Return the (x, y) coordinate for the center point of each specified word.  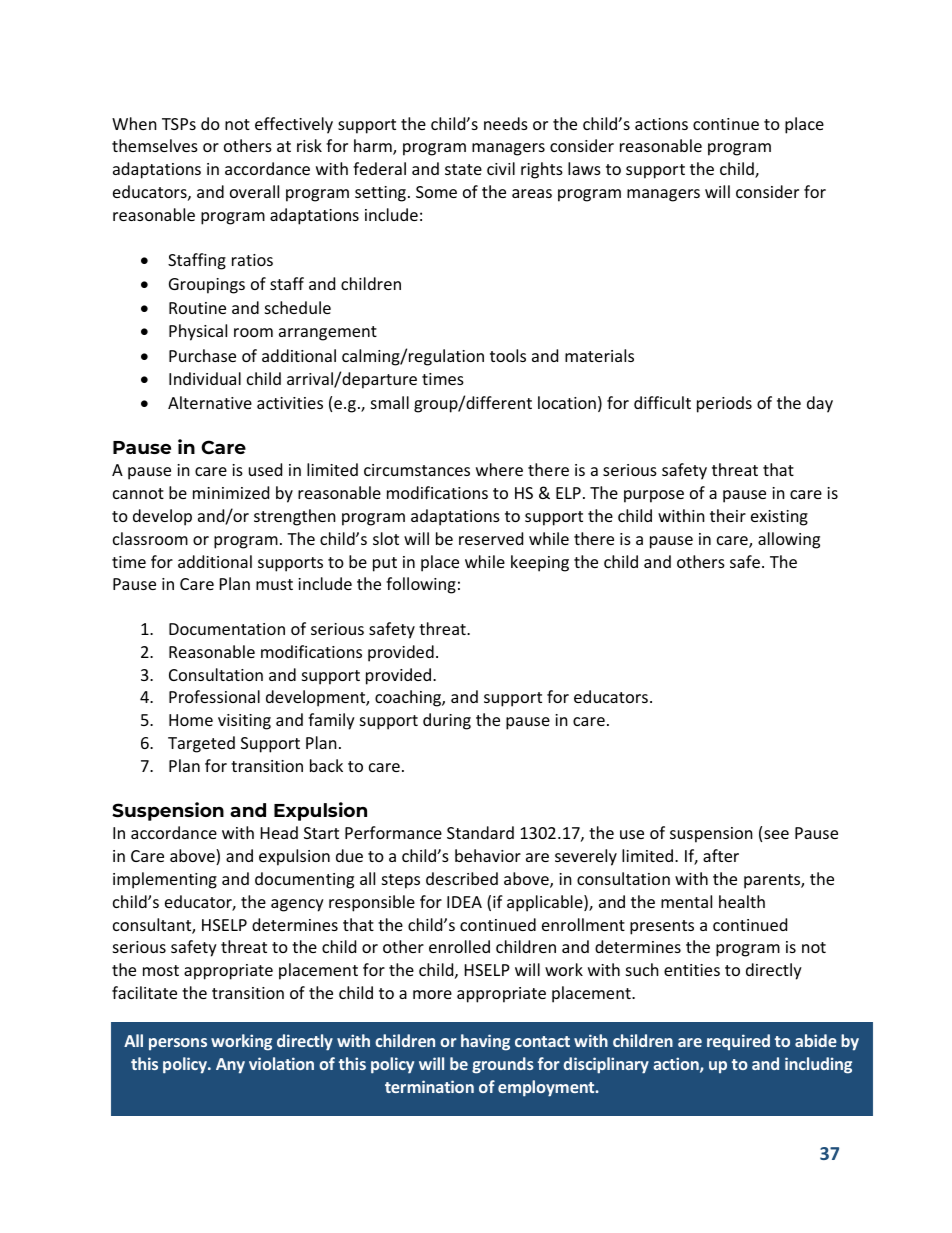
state (463, 169)
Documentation (227, 629)
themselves (155, 145)
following (421, 585)
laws (584, 168)
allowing (789, 540)
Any (230, 1066)
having (485, 1042)
